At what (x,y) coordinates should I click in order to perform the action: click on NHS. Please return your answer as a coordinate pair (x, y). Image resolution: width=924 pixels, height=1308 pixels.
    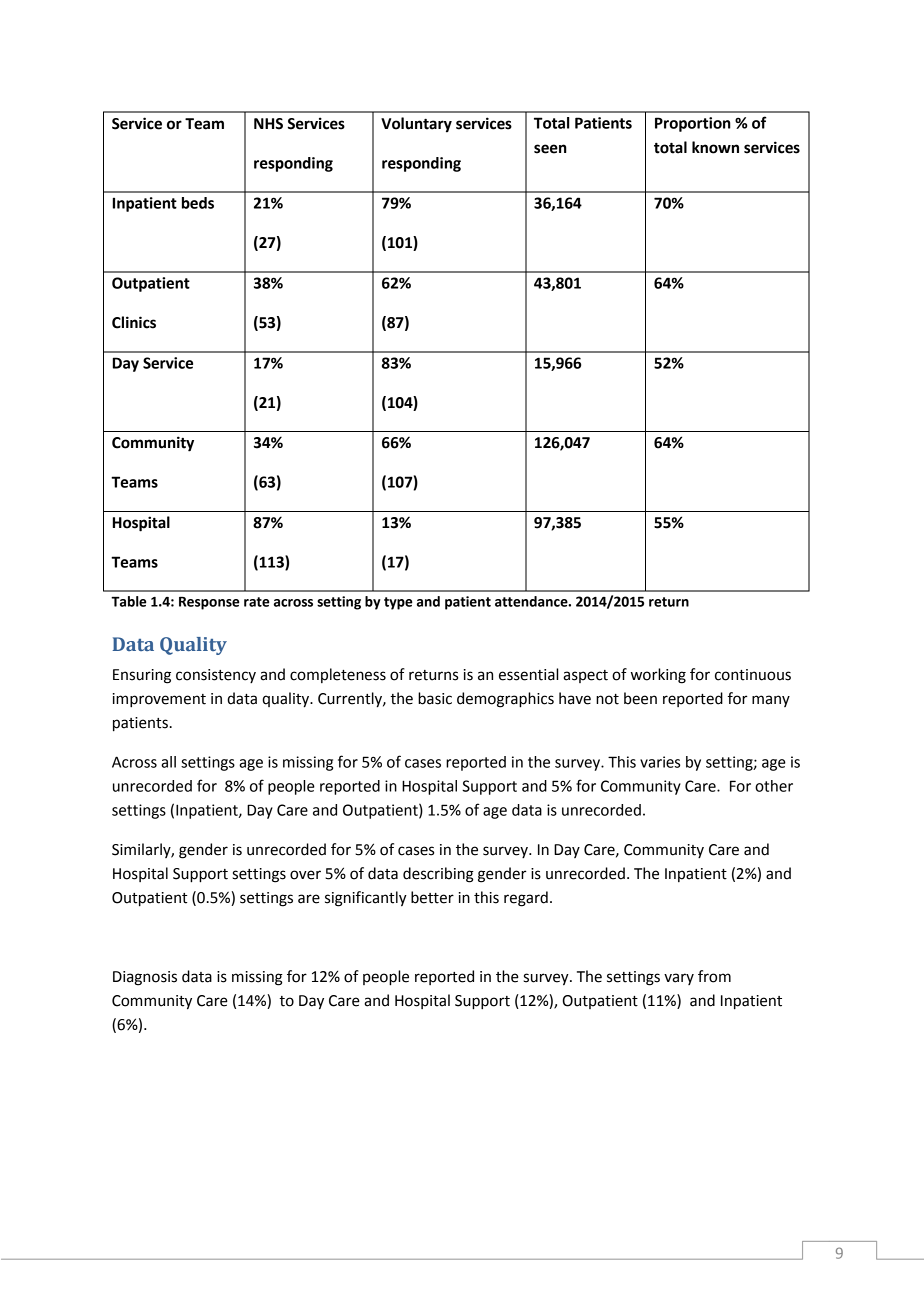
    Looking at the image, I should click on (268, 124).
